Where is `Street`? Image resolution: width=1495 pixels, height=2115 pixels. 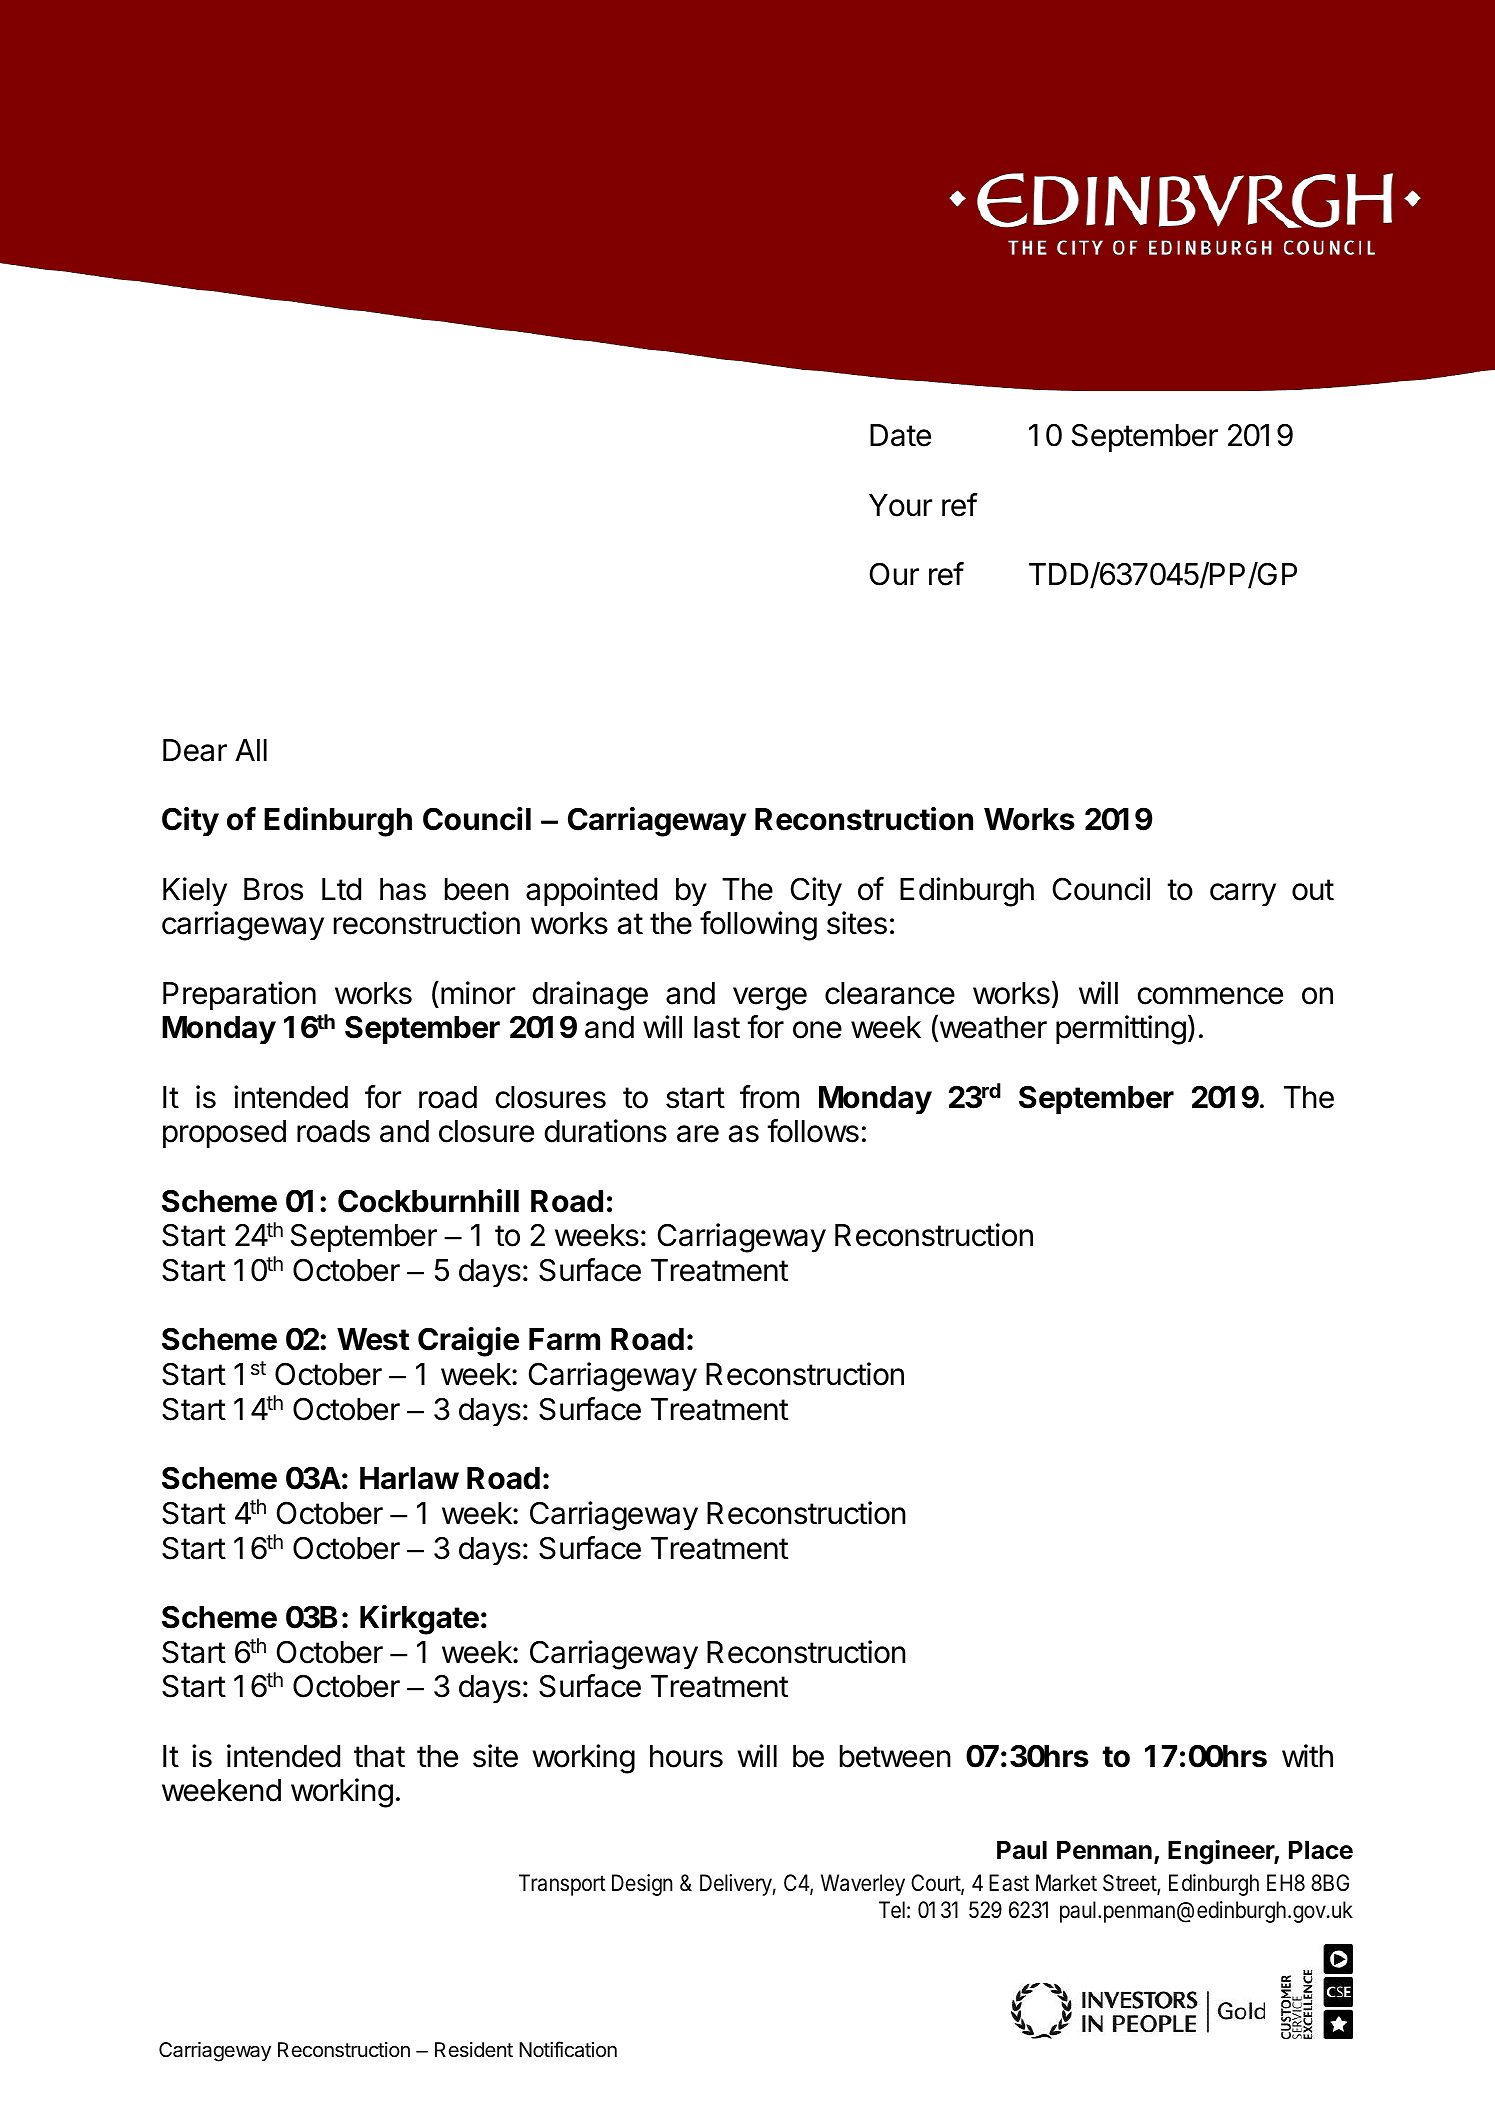
Street is located at coordinates (1130, 1884).
